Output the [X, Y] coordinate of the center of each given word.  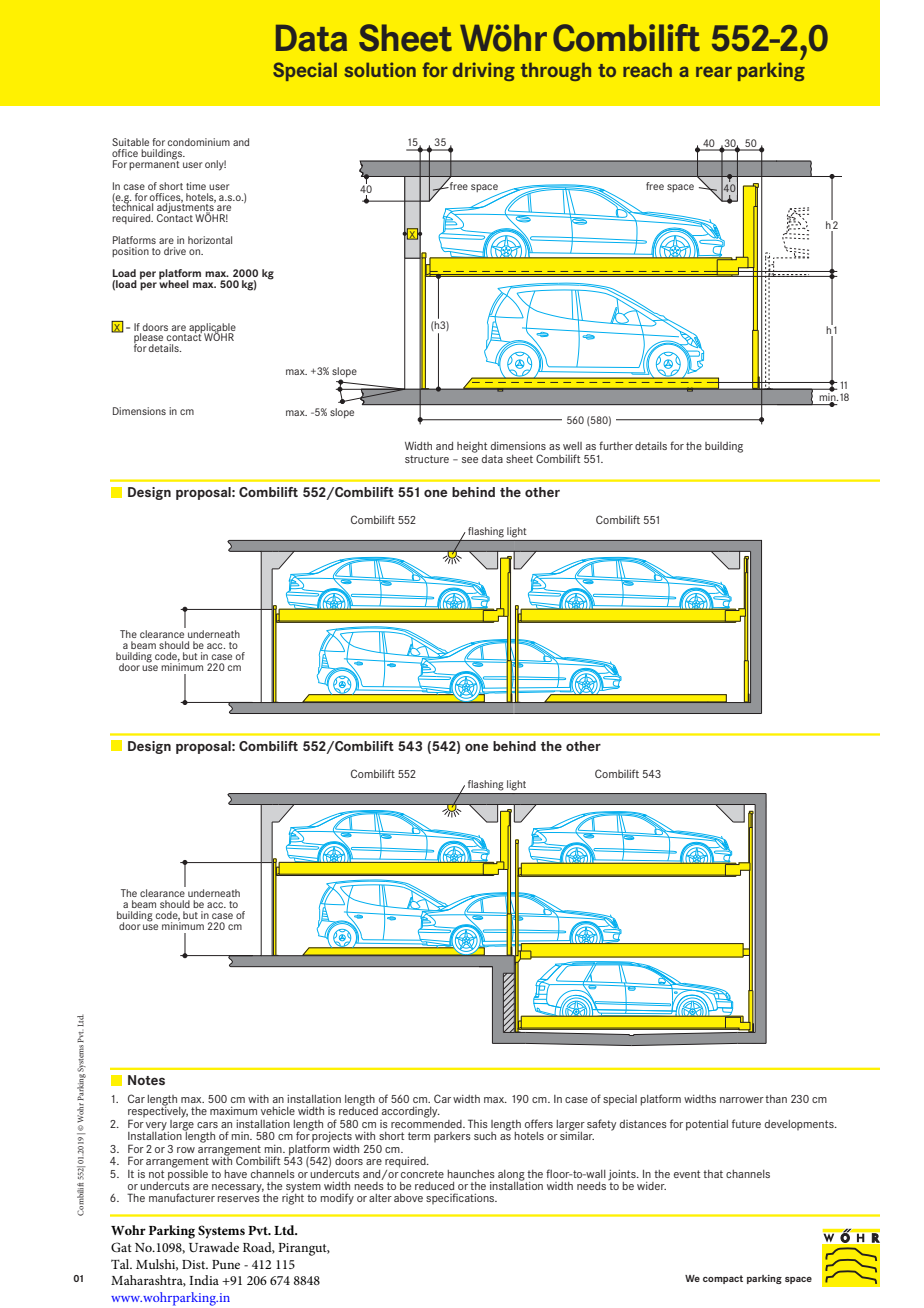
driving [484, 71]
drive [175, 251]
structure [427, 459]
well [572, 446]
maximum [233, 1111]
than [776, 1099]
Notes [146, 1080]
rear [714, 71]
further [616, 445]
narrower [742, 1100]
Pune [226, 1264]
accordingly [411, 1112]
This [478, 1123]
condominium [198, 142]
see [470, 460]
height [472, 447]
